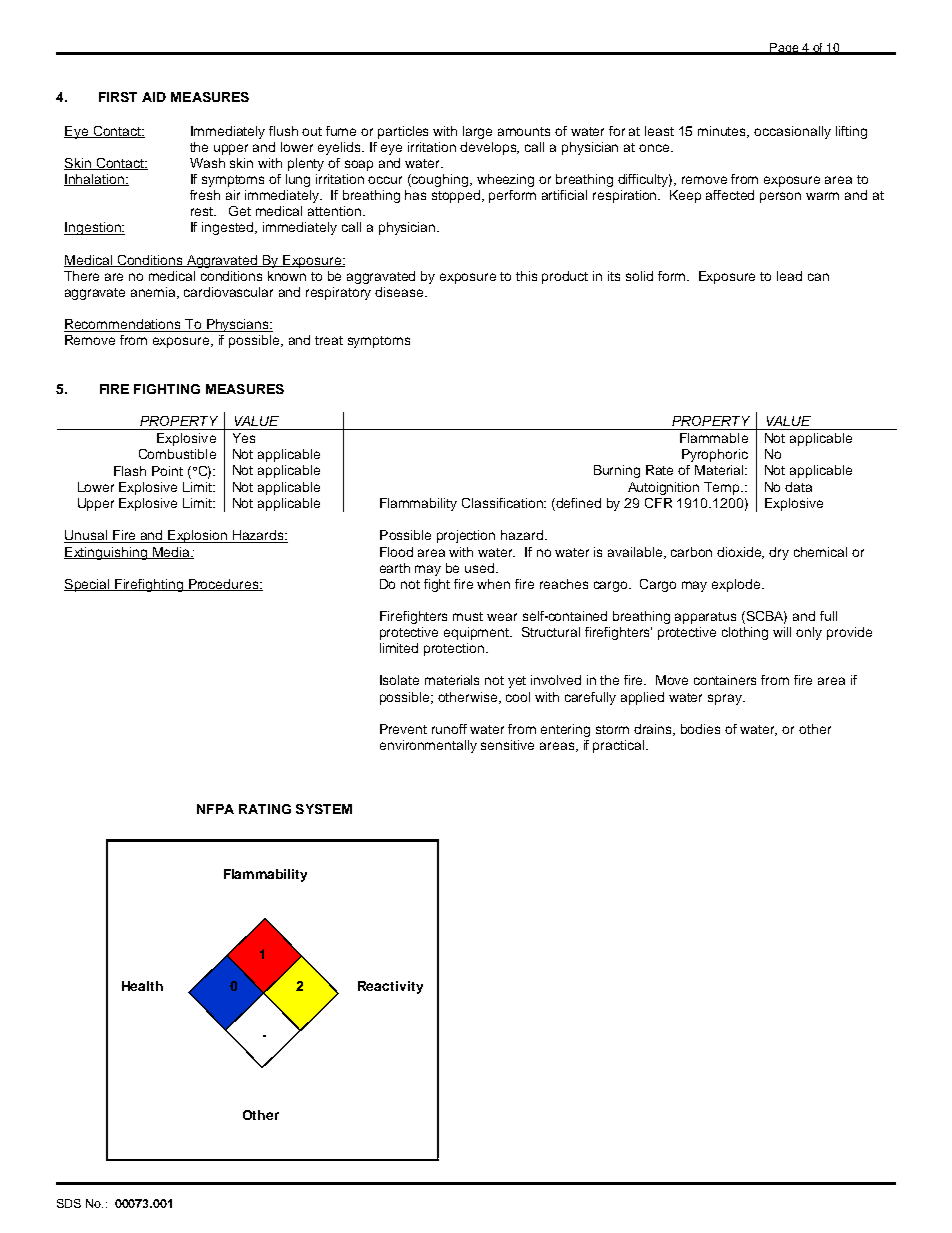 The height and width of the document is (1233, 952). What do you see at coordinates (723, 132) in the document?
I see `minutes` at bounding box center [723, 132].
